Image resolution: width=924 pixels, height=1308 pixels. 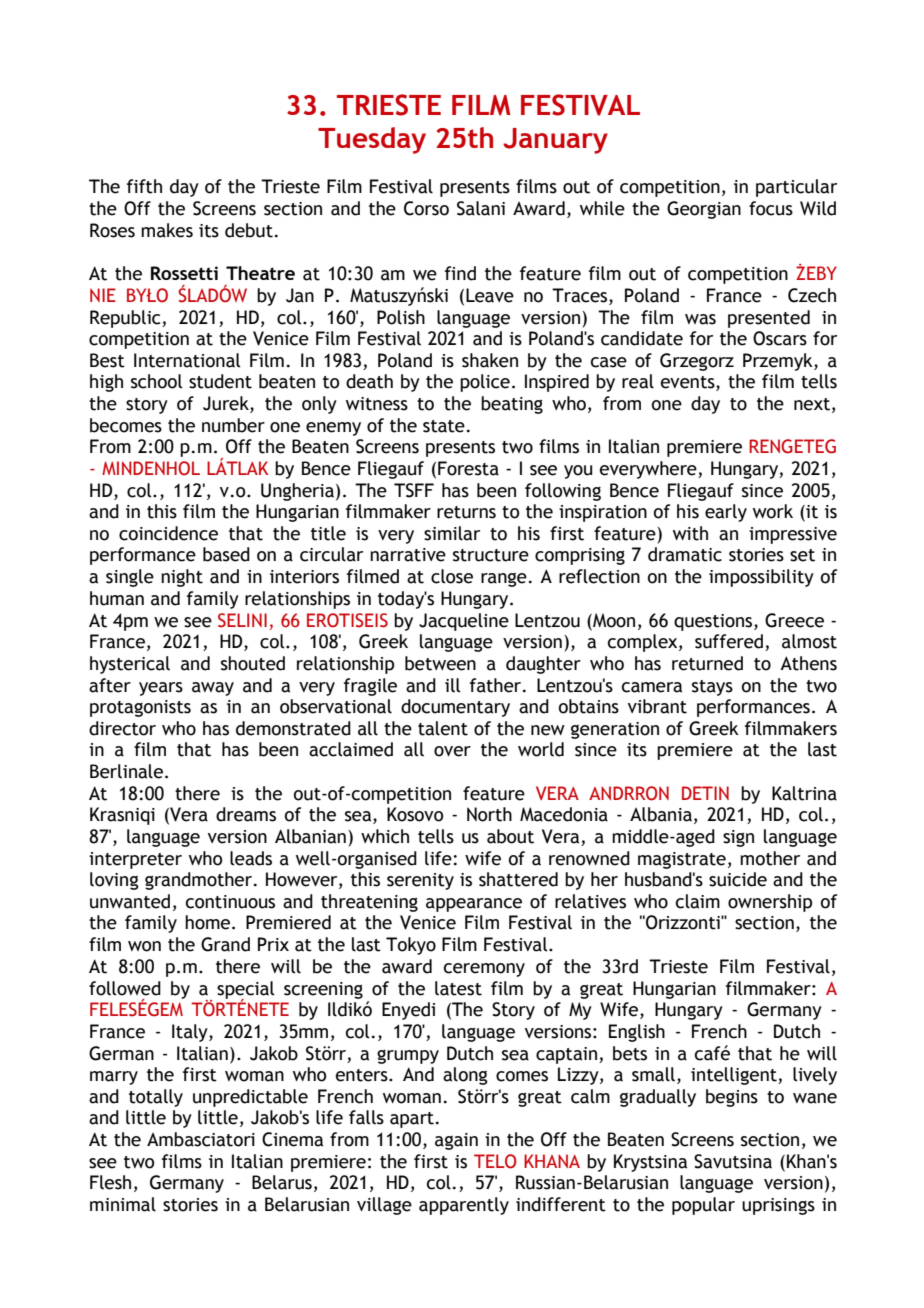 I want to click on number, so click(x=233, y=425).
